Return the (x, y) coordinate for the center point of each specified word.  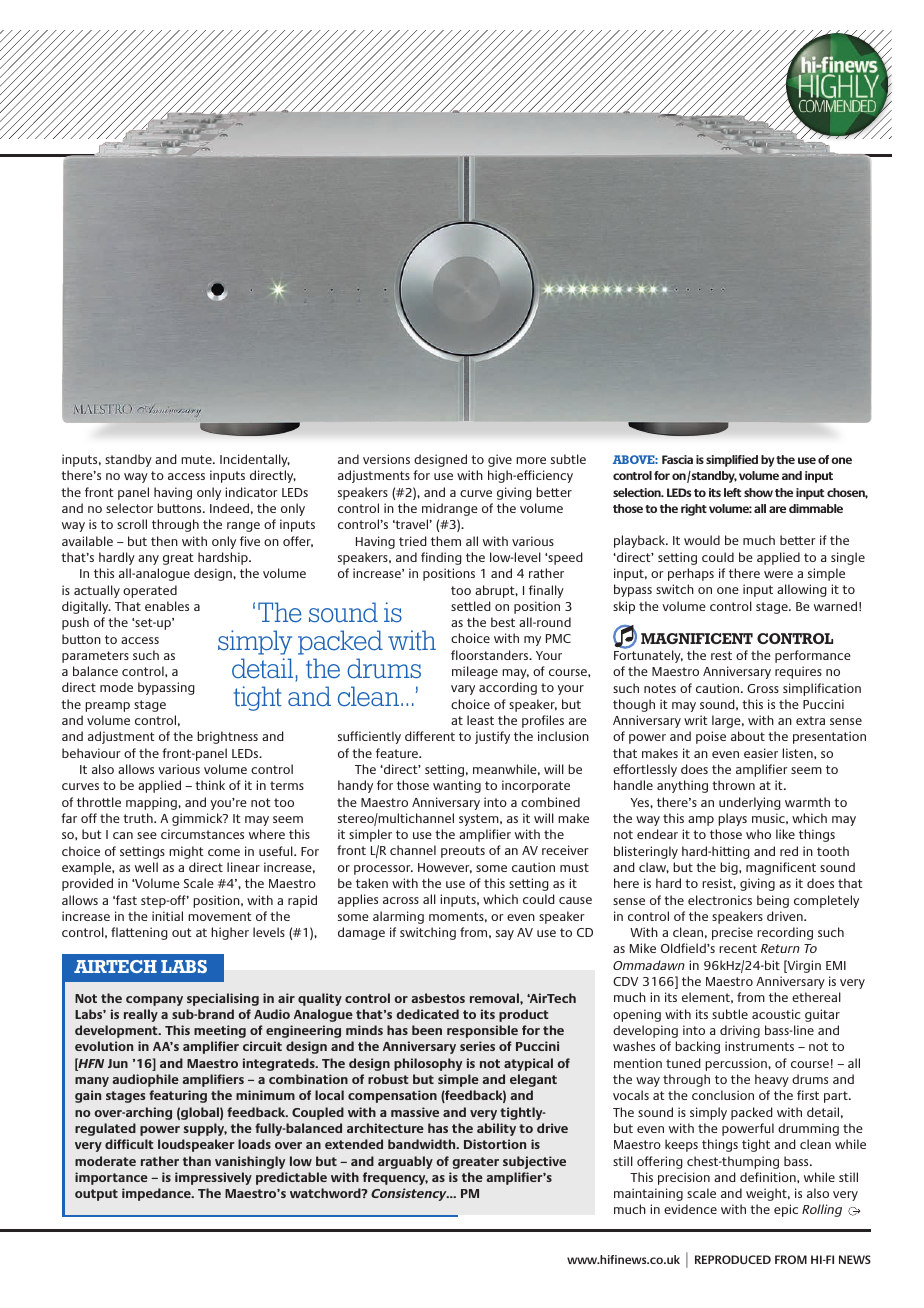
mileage (475, 672)
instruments (759, 1046)
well (146, 867)
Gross (763, 688)
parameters (95, 657)
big (730, 868)
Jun (118, 1063)
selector (129, 508)
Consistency (410, 1194)
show (758, 492)
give (500, 460)
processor (383, 870)
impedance (157, 1194)
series (477, 1046)
